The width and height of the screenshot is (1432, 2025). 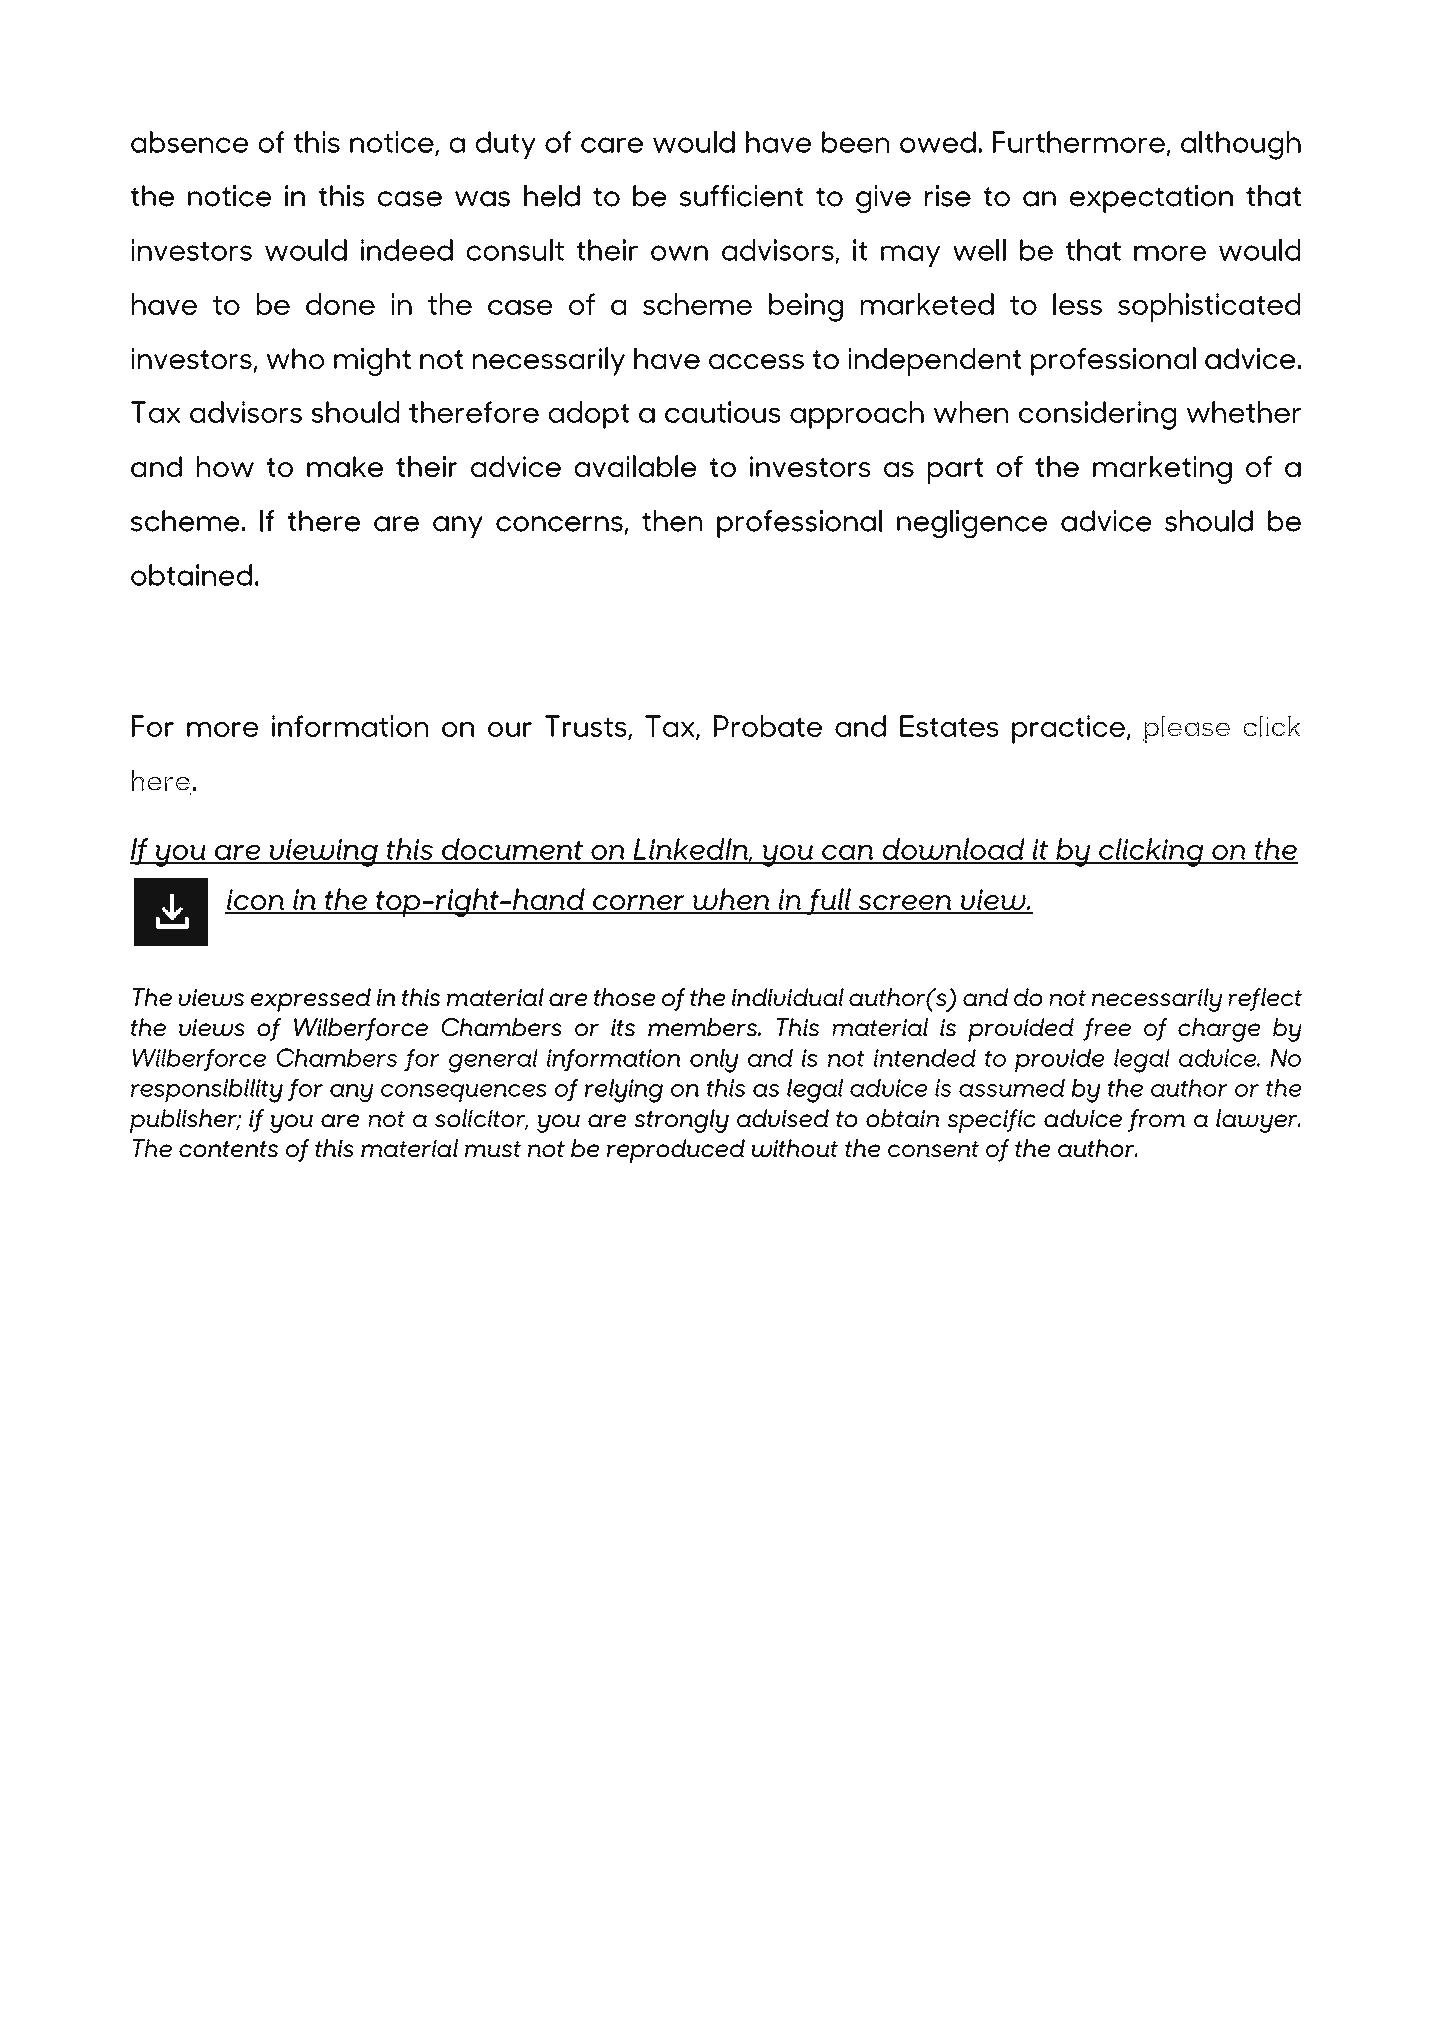 I want to click on please, so click(x=1187, y=729).
